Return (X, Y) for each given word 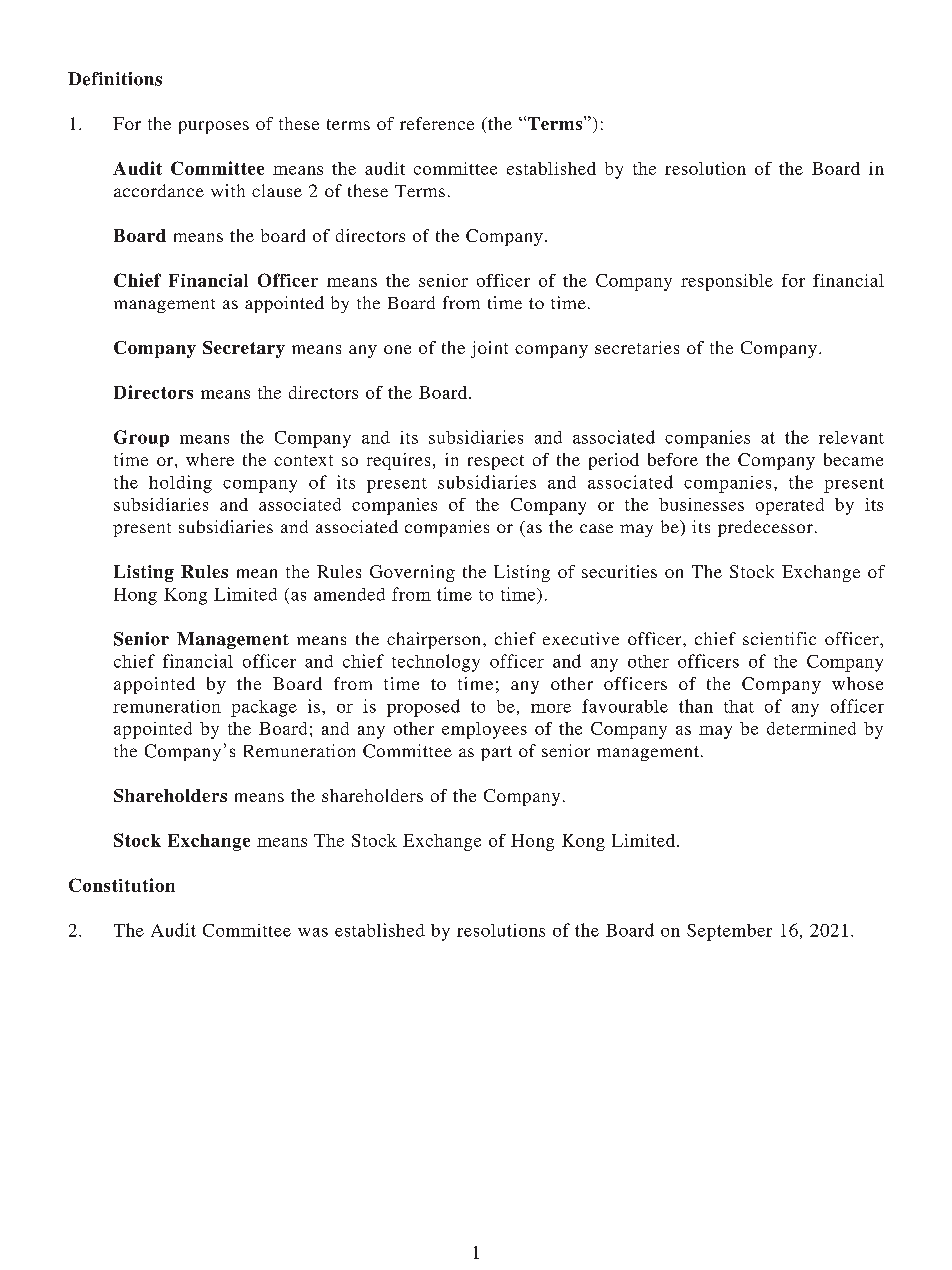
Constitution (122, 885)
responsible (727, 282)
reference (437, 123)
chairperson (435, 640)
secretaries (637, 347)
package (264, 708)
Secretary (244, 349)
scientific (779, 638)
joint (489, 349)
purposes (214, 127)
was (313, 932)
